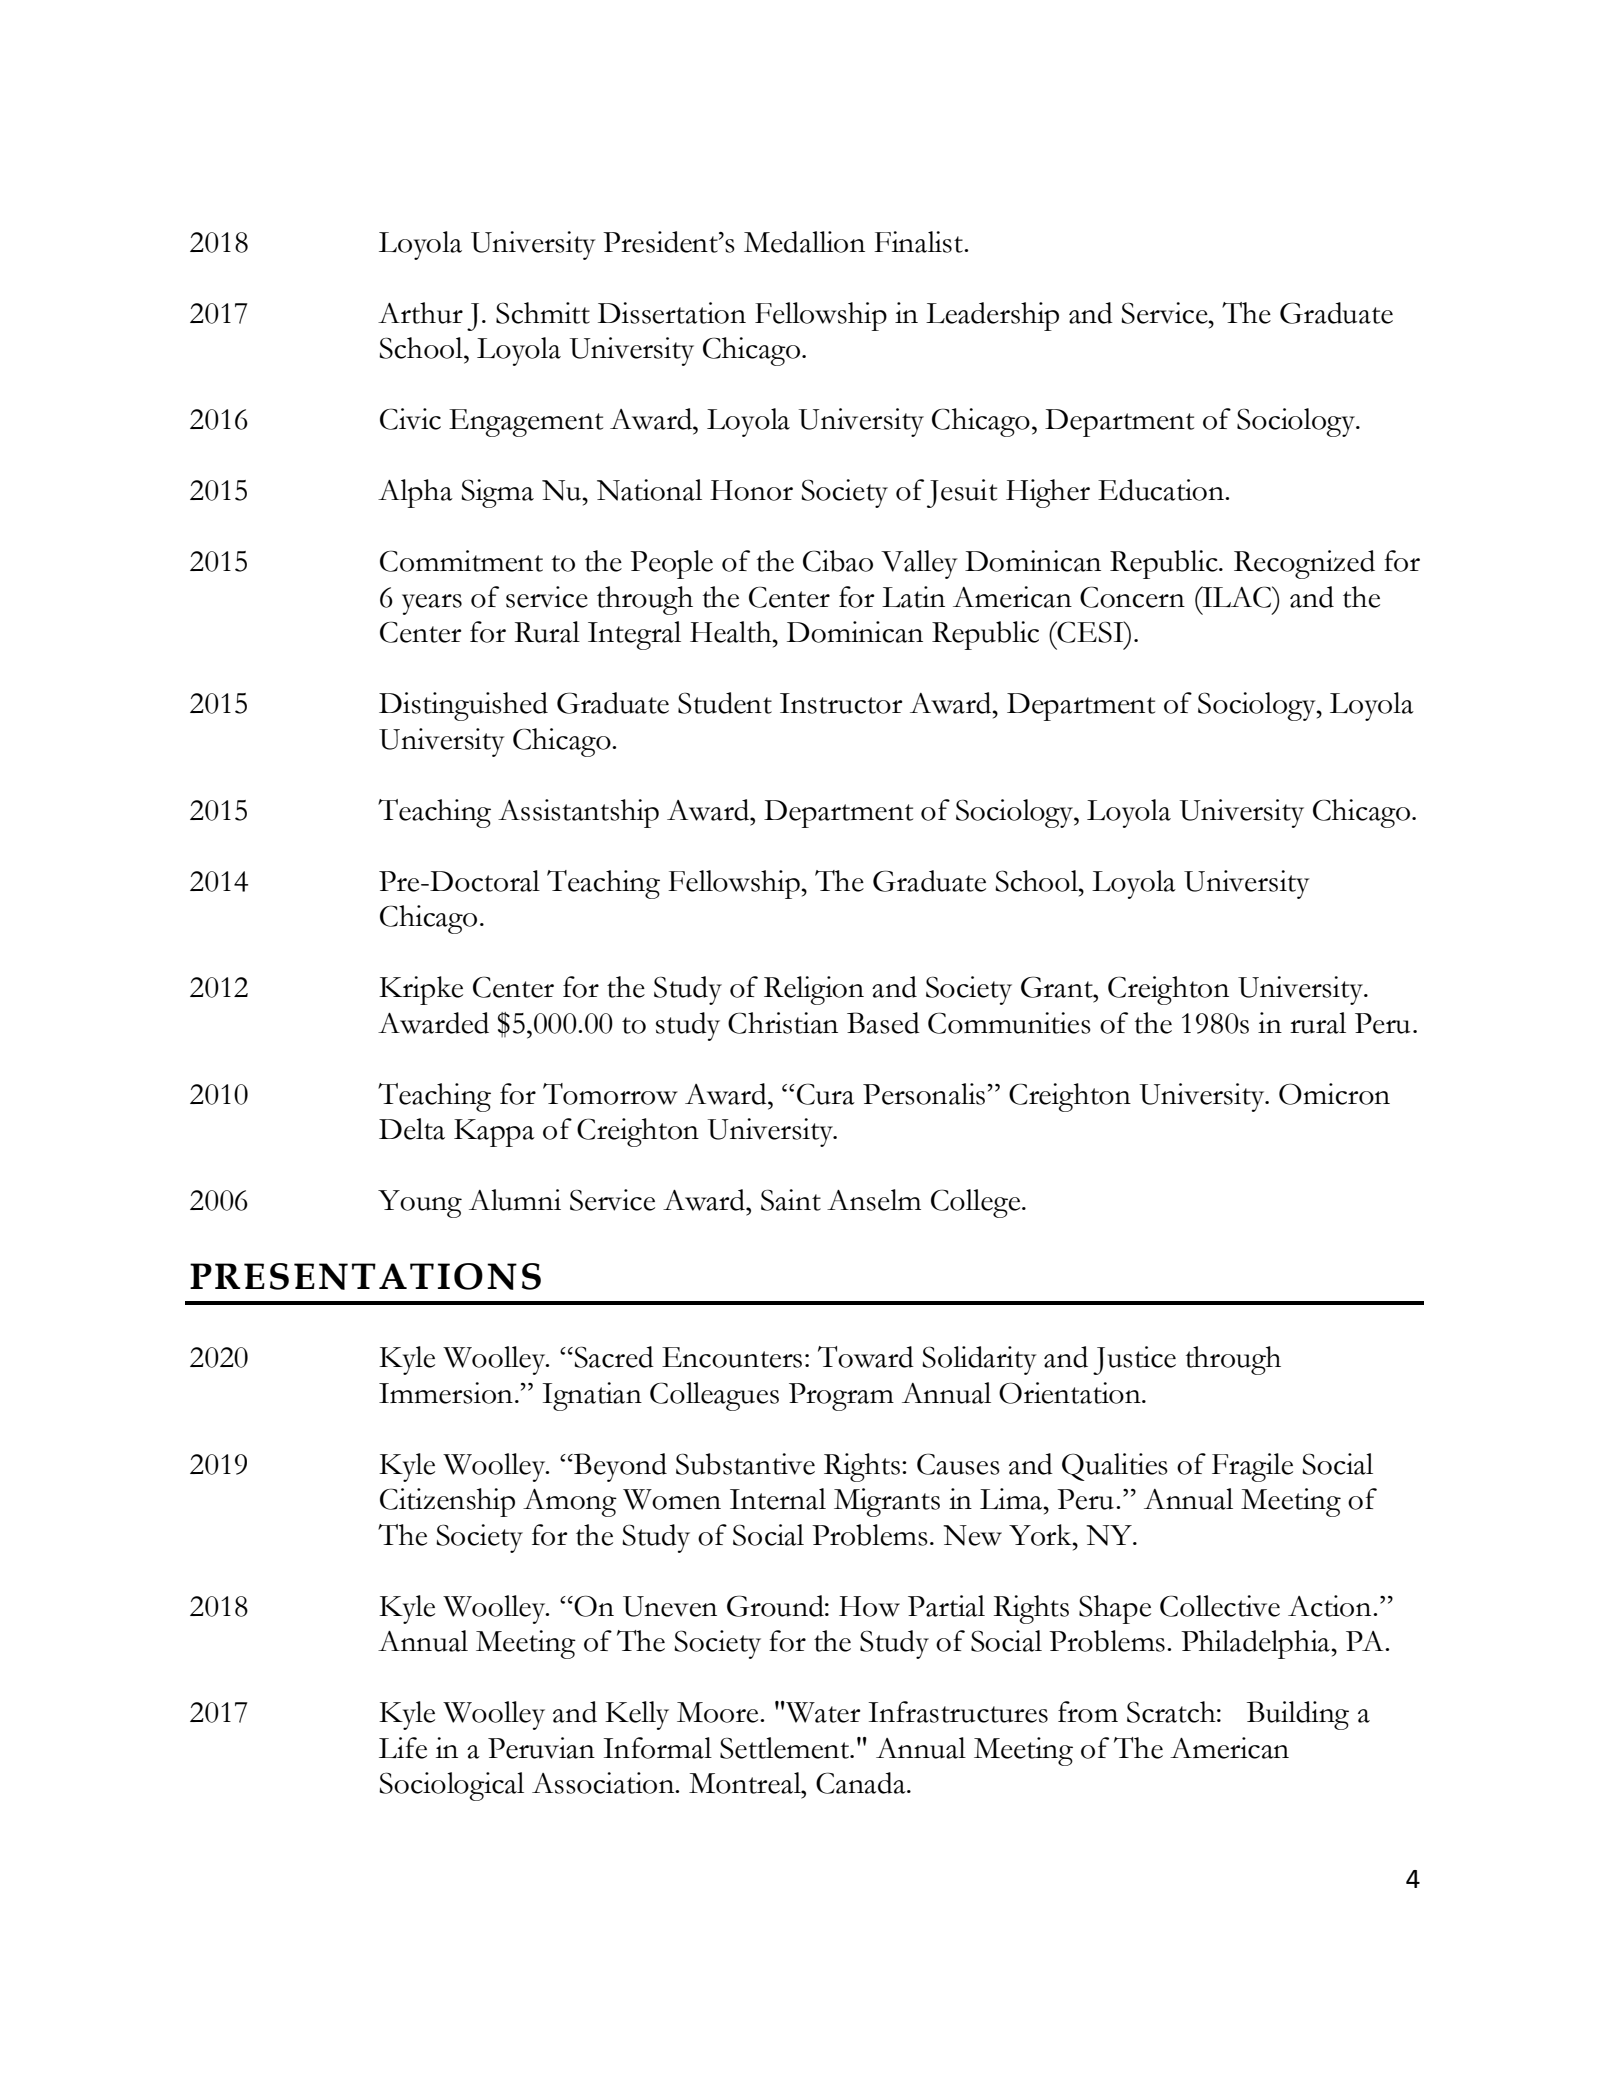  Describe the element at coordinates (543, 313) in the page. I see `Schmitt` at that location.
